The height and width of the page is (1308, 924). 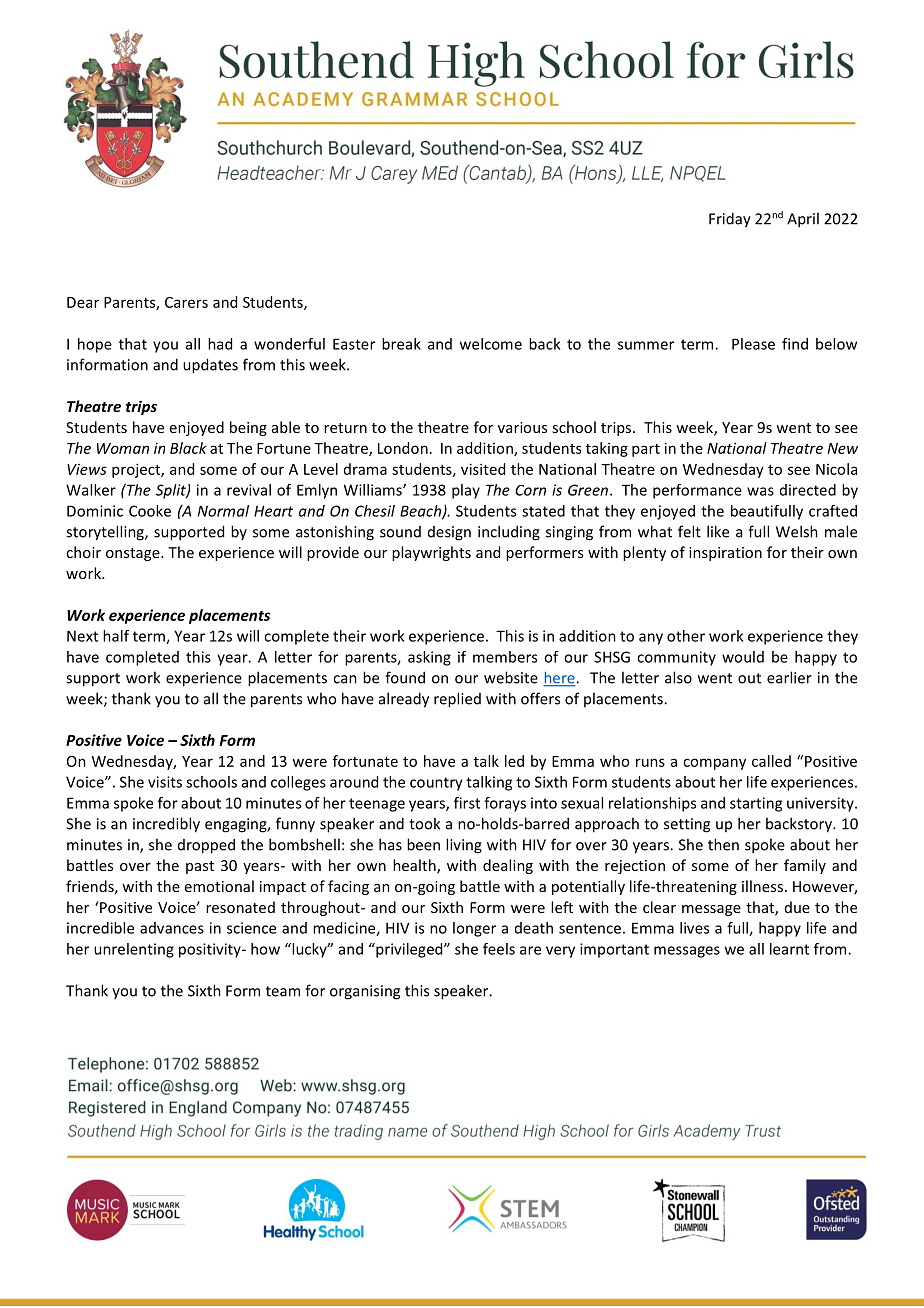 I want to click on unrelenting, so click(x=134, y=950).
